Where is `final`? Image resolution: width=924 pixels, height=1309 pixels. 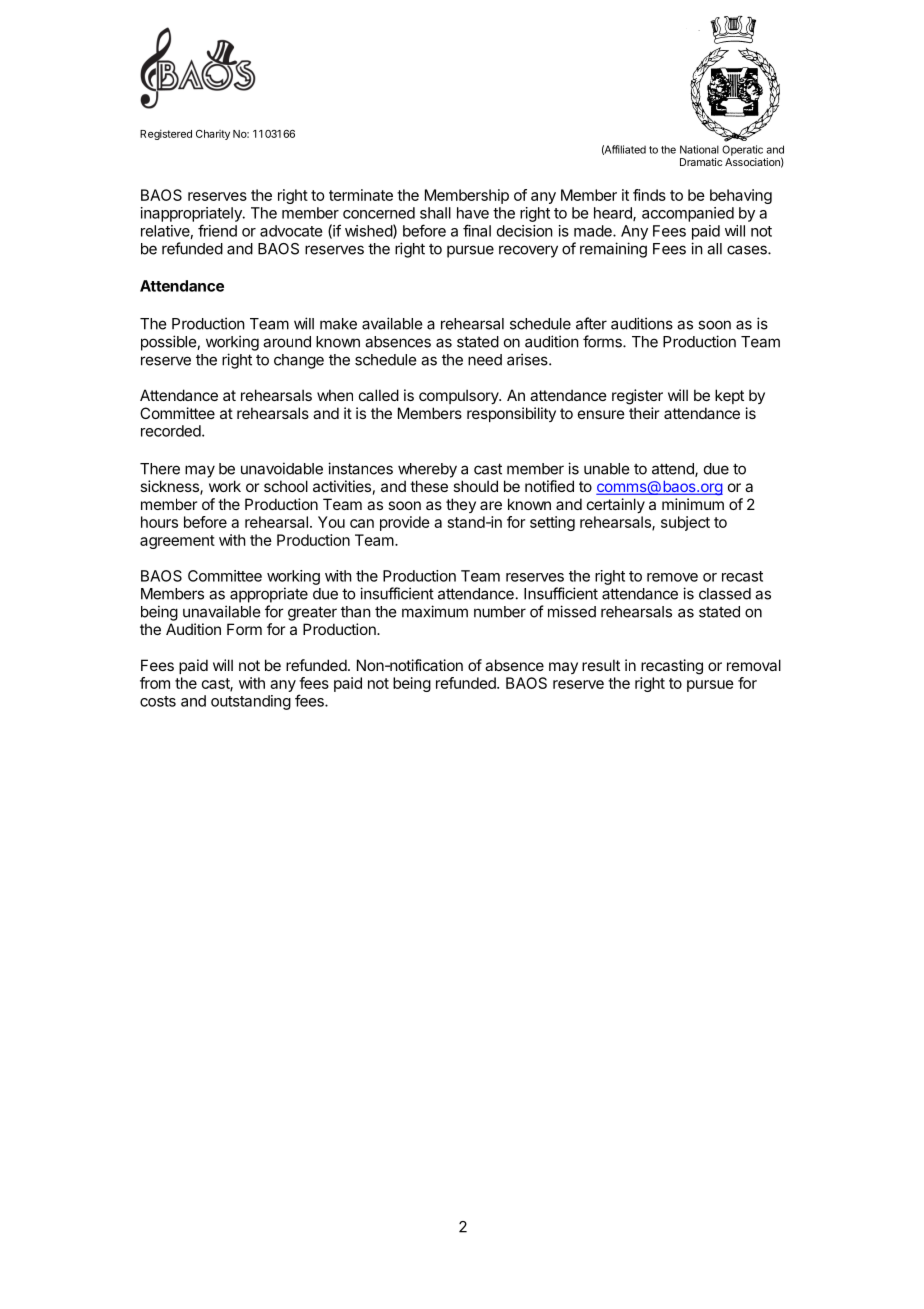 final is located at coordinates (477, 230).
